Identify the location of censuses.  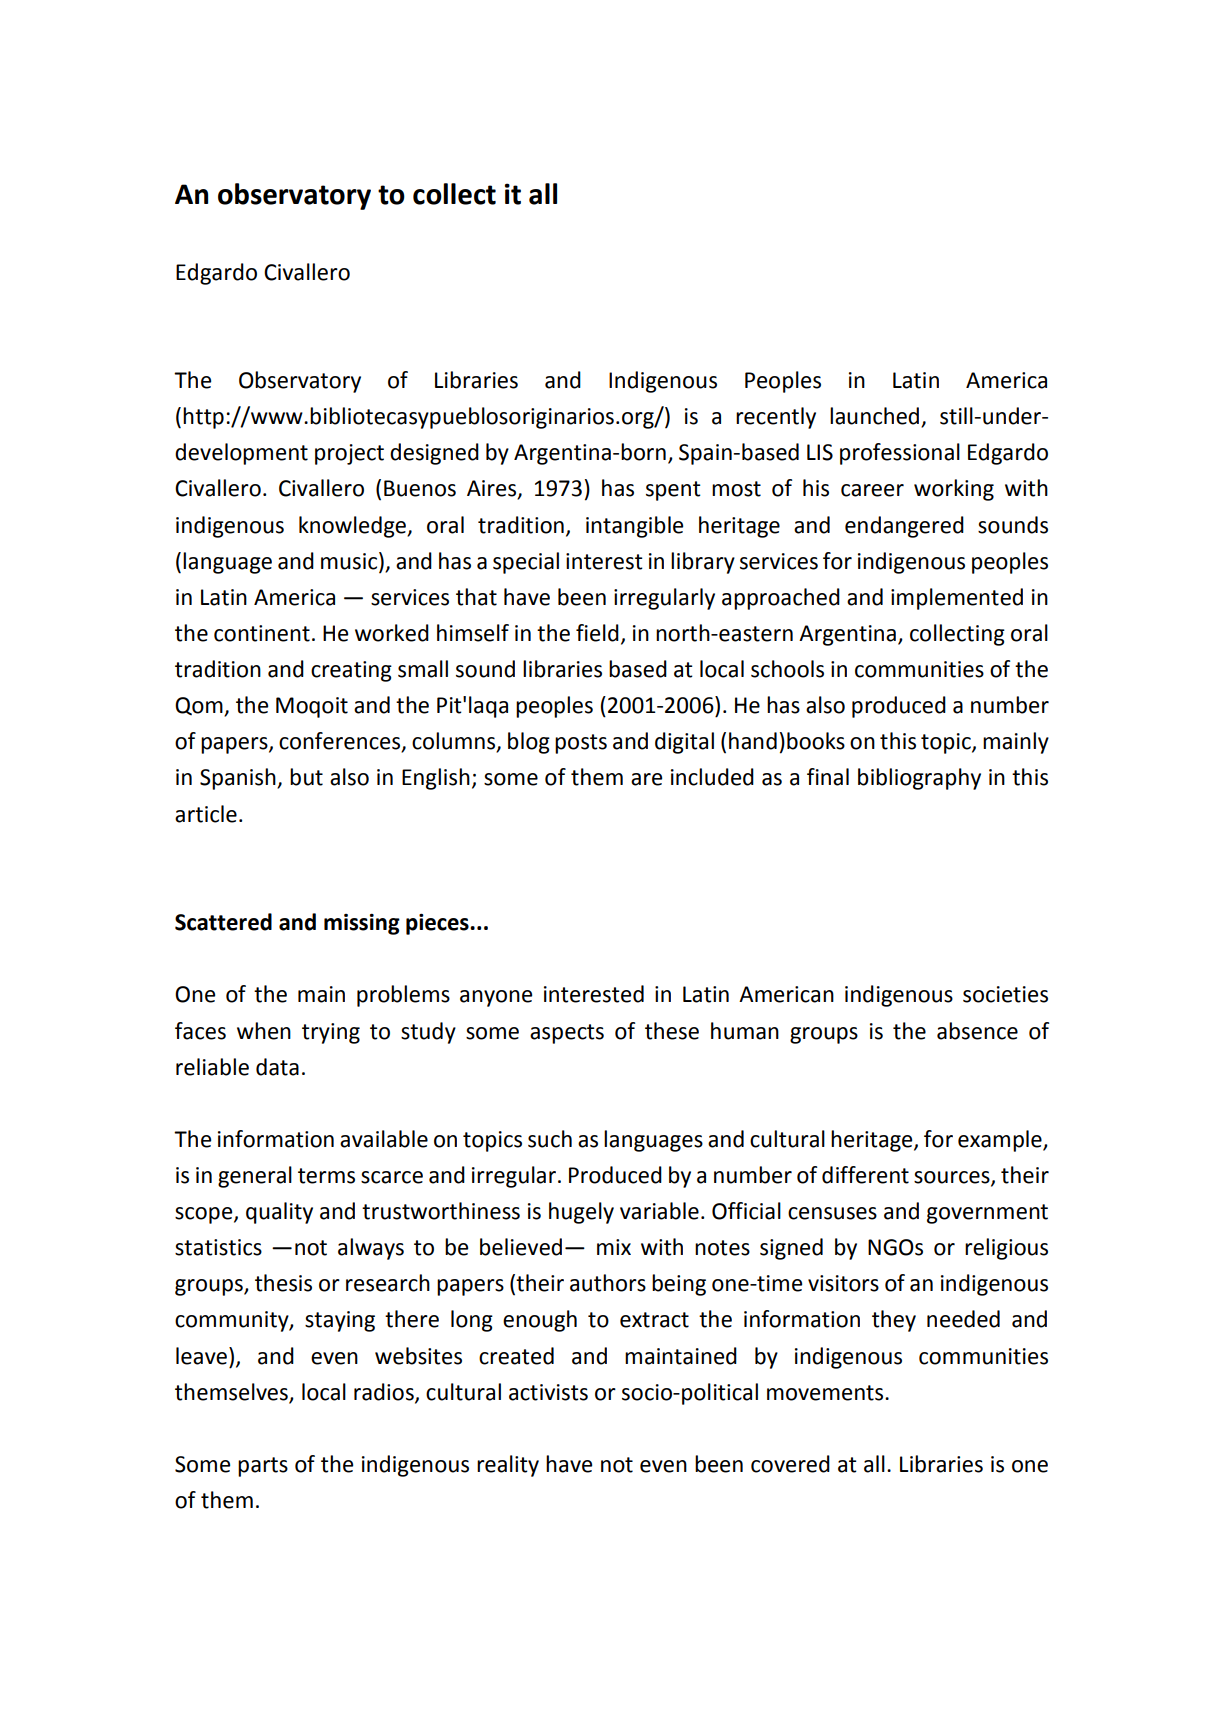
(832, 1213).
